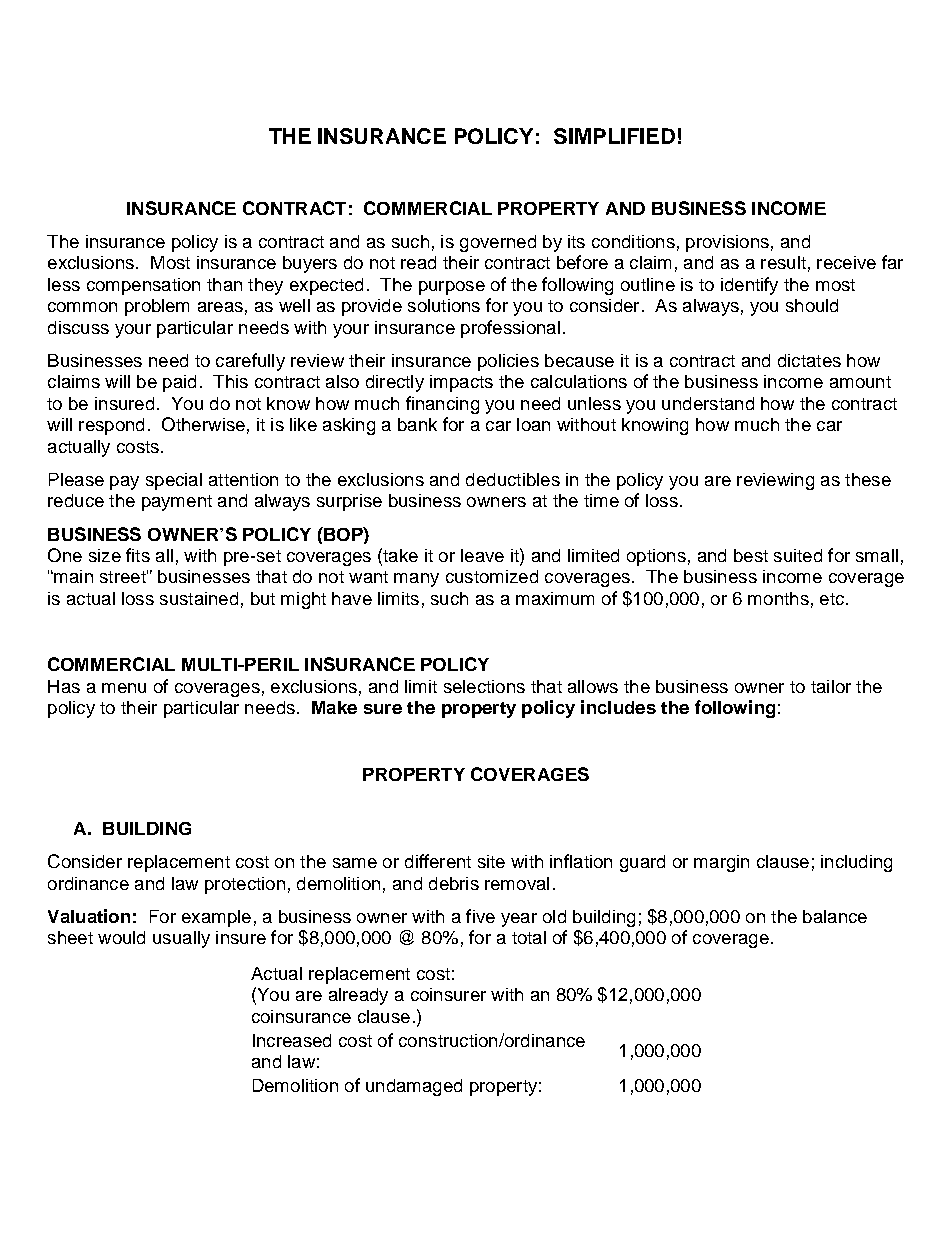 The height and width of the screenshot is (1233, 952). I want to click on Increased, so click(292, 1040).
